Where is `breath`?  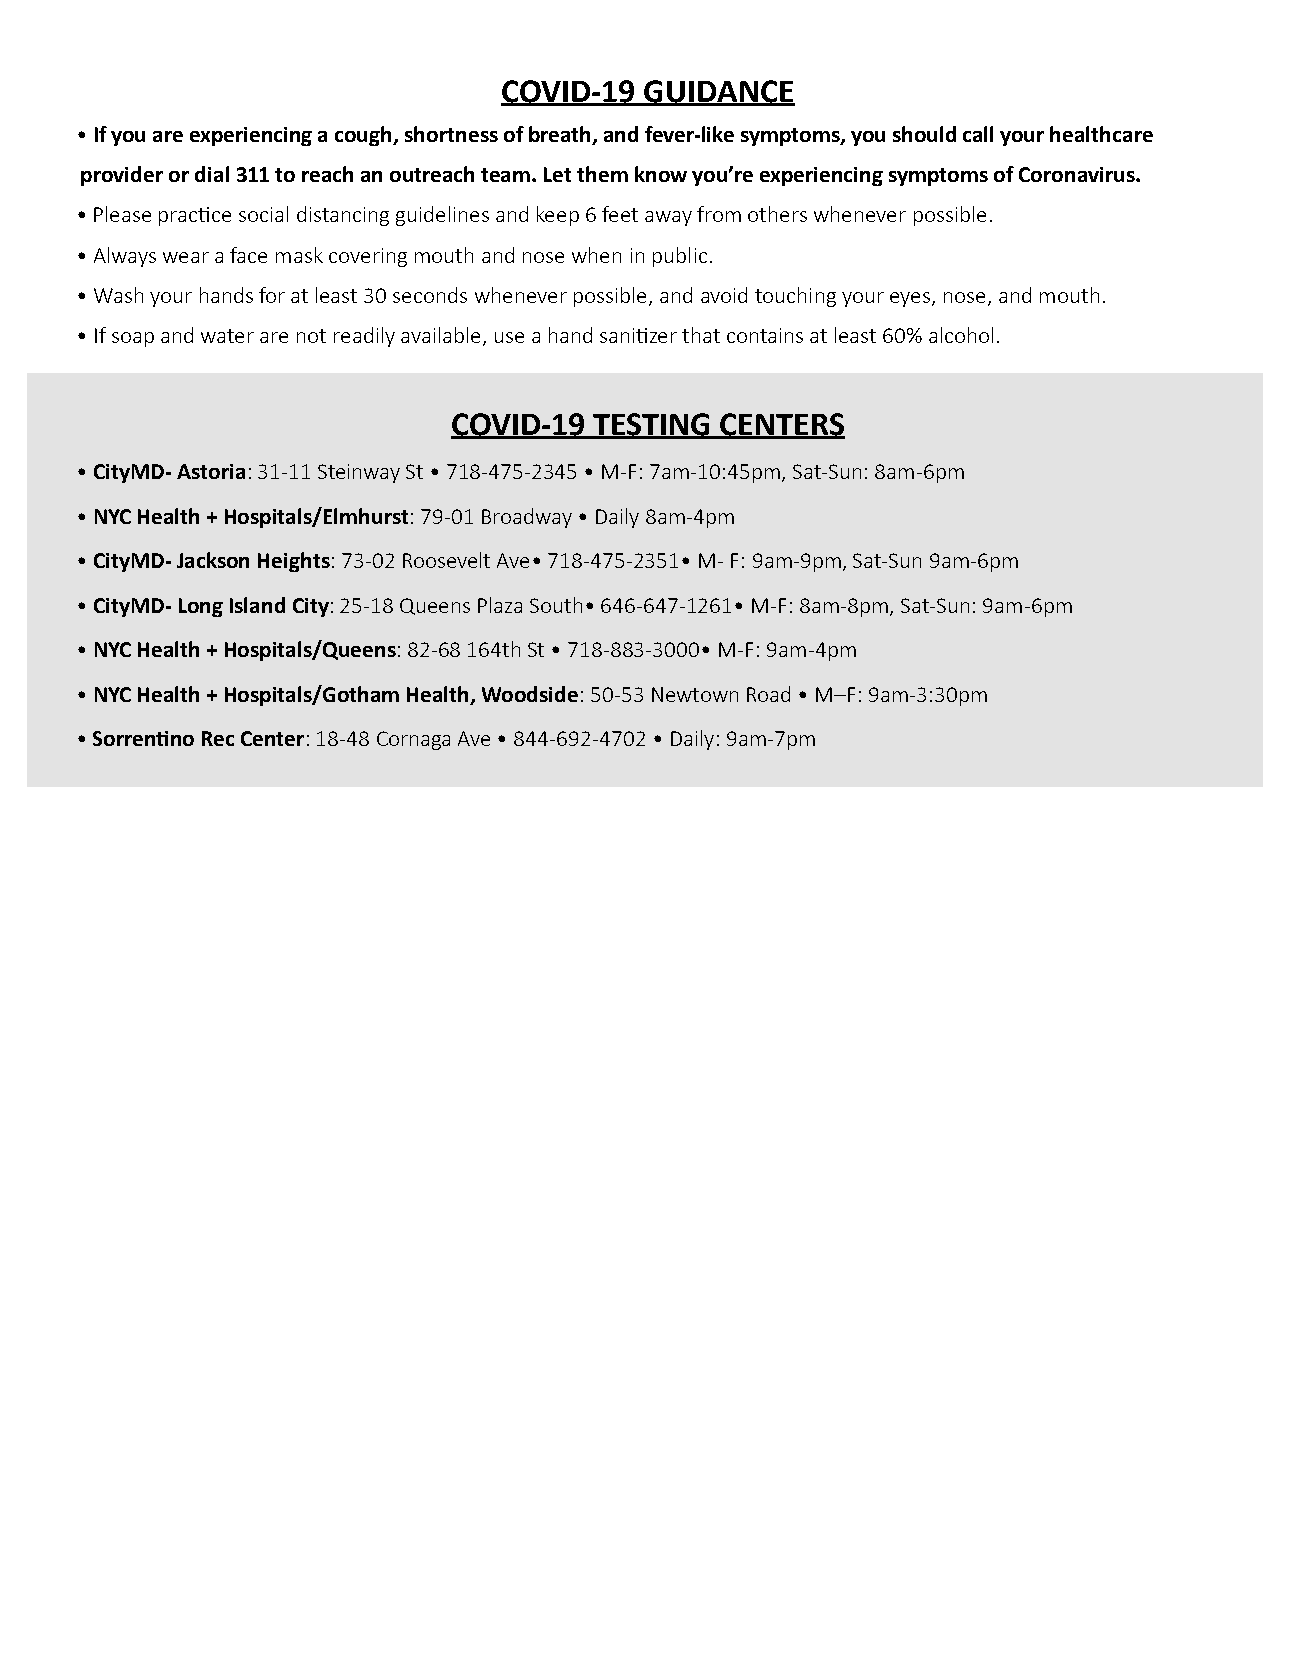 breath is located at coordinates (561, 135).
